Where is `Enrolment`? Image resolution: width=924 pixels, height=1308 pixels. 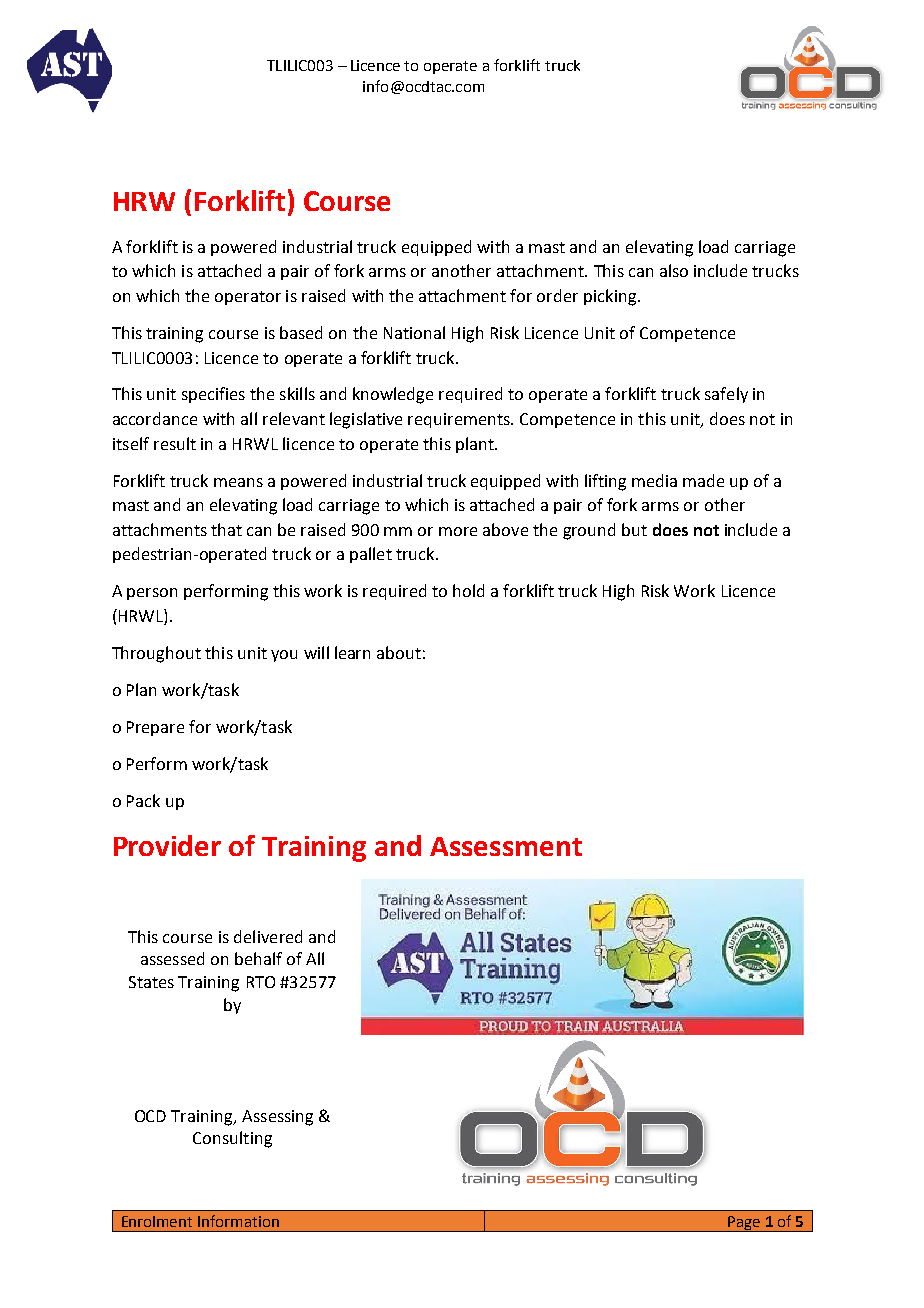 Enrolment is located at coordinates (157, 1221).
